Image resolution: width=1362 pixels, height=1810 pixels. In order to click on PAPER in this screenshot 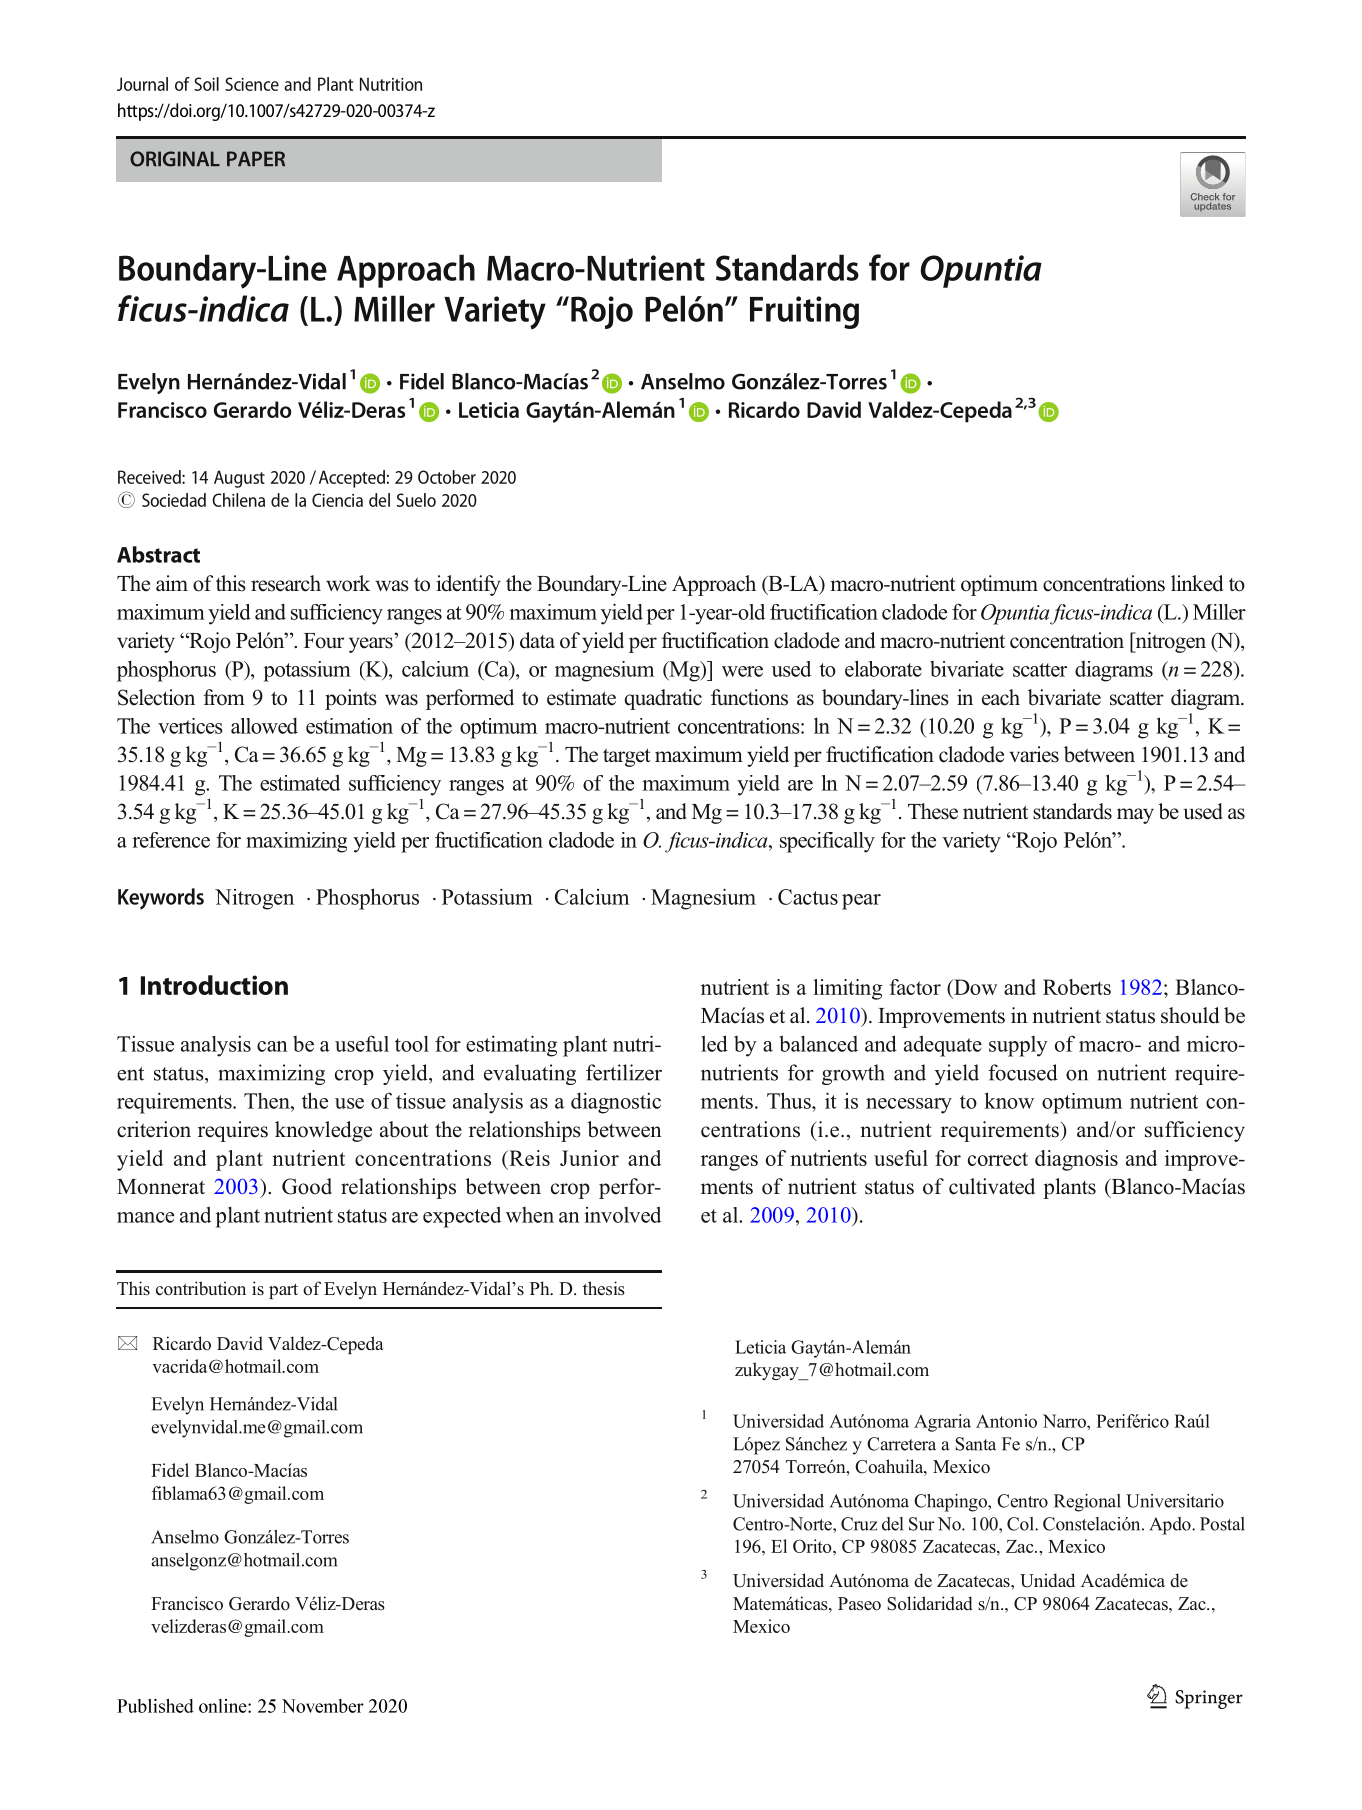, I will do `click(256, 158)`.
